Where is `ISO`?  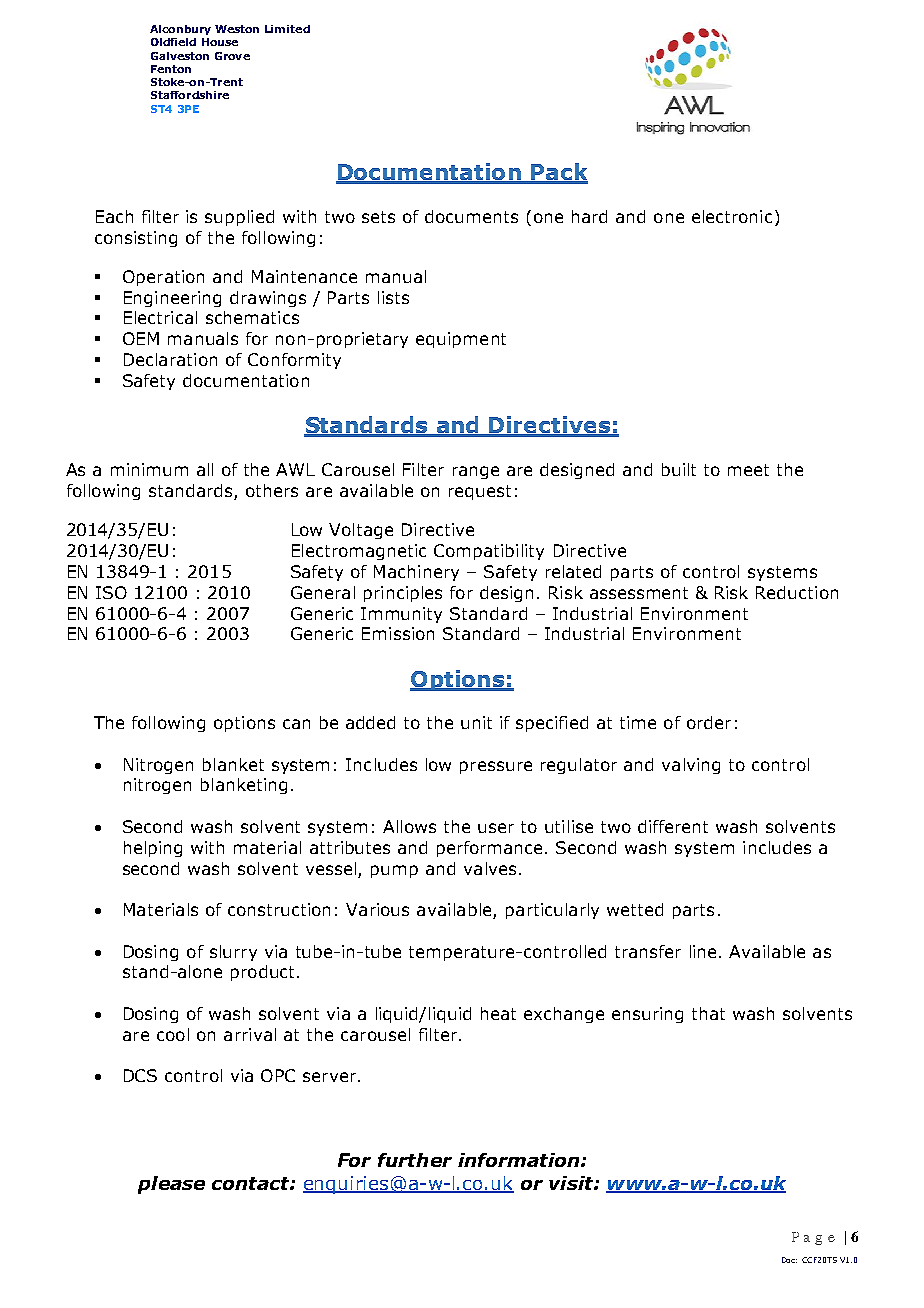
ISO is located at coordinates (111, 592).
